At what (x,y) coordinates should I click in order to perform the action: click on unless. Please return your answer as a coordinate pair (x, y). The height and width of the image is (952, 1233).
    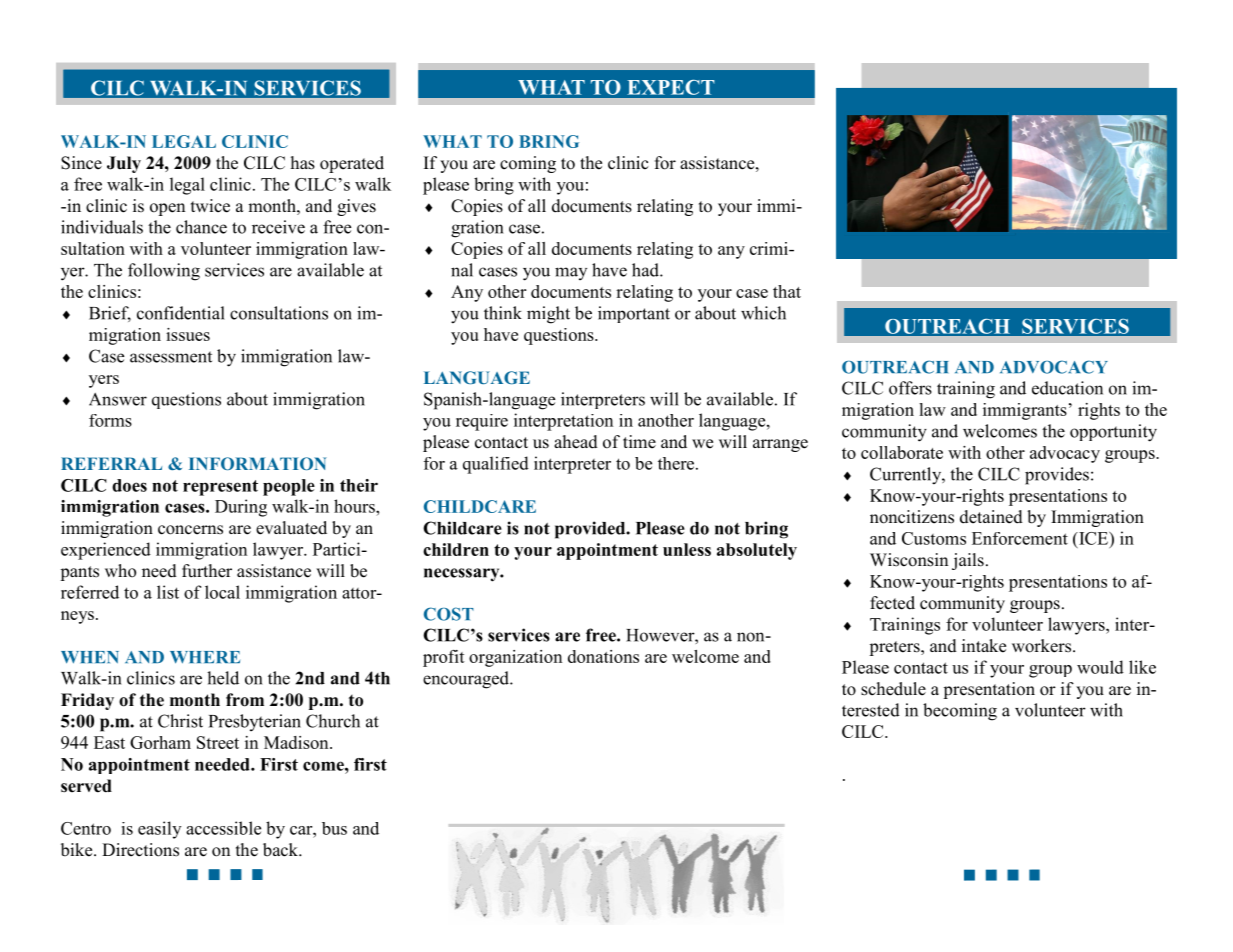
    Looking at the image, I should click on (687, 549).
